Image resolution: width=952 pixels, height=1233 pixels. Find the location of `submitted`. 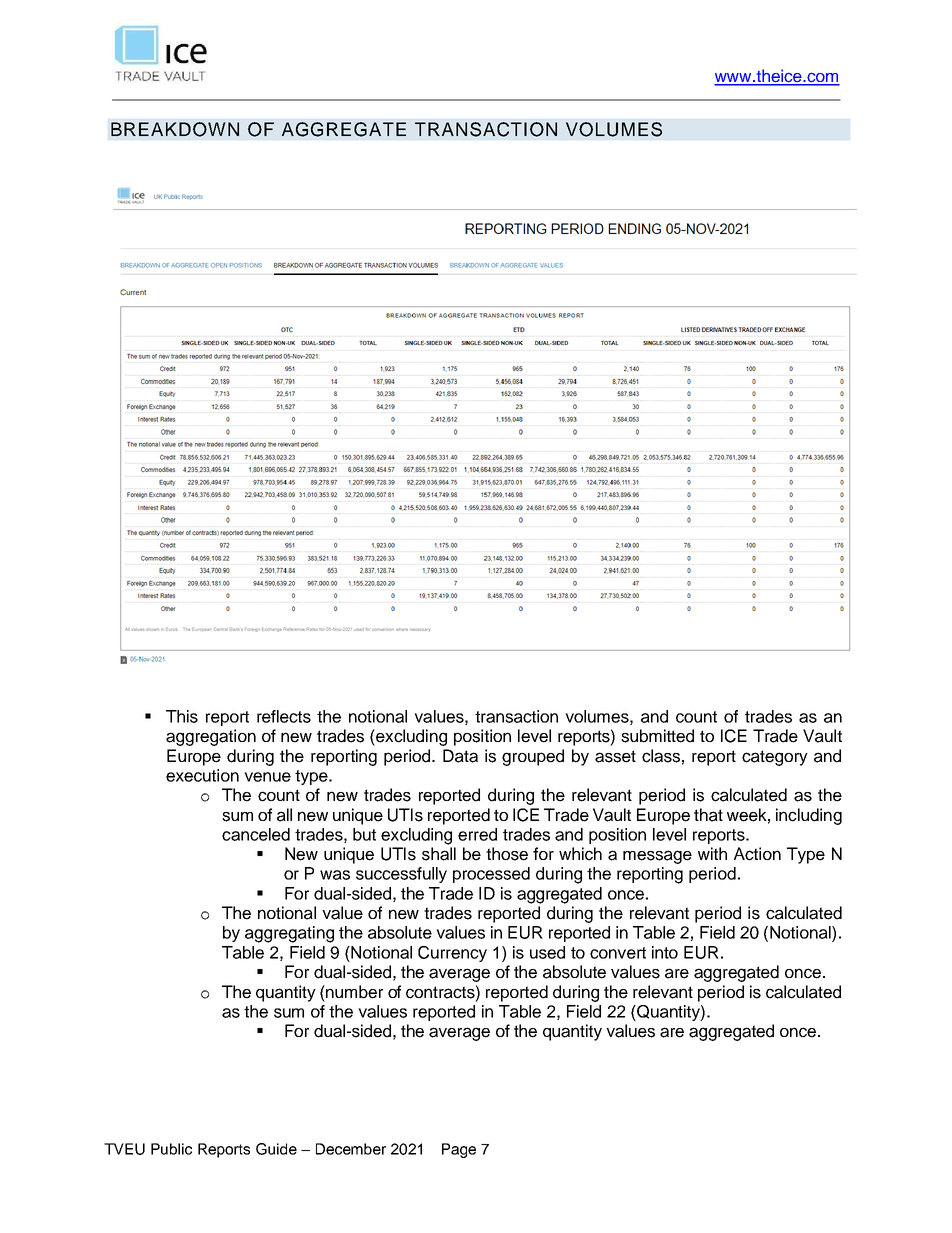

submitted is located at coordinates (657, 736).
